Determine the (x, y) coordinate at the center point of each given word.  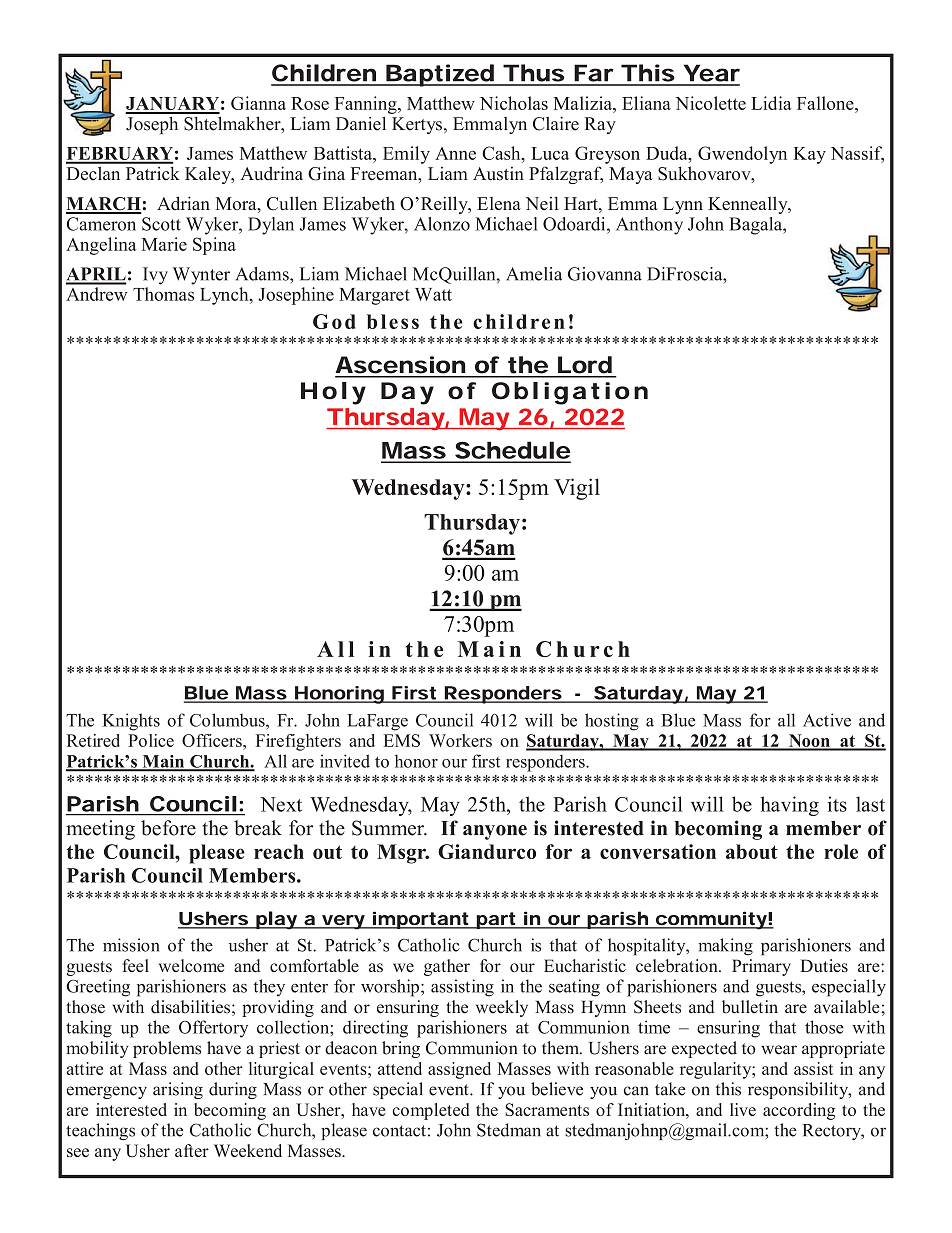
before (168, 828)
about (752, 851)
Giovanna (605, 274)
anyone (495, 832)
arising (178, 1090)
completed (431, 1111)
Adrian (183, 203)
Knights (131, 722)
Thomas (163, 294)
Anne (455, 153)
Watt (433, 294)
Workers (460, 740)
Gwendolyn (742, 155)
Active (827, 720)
